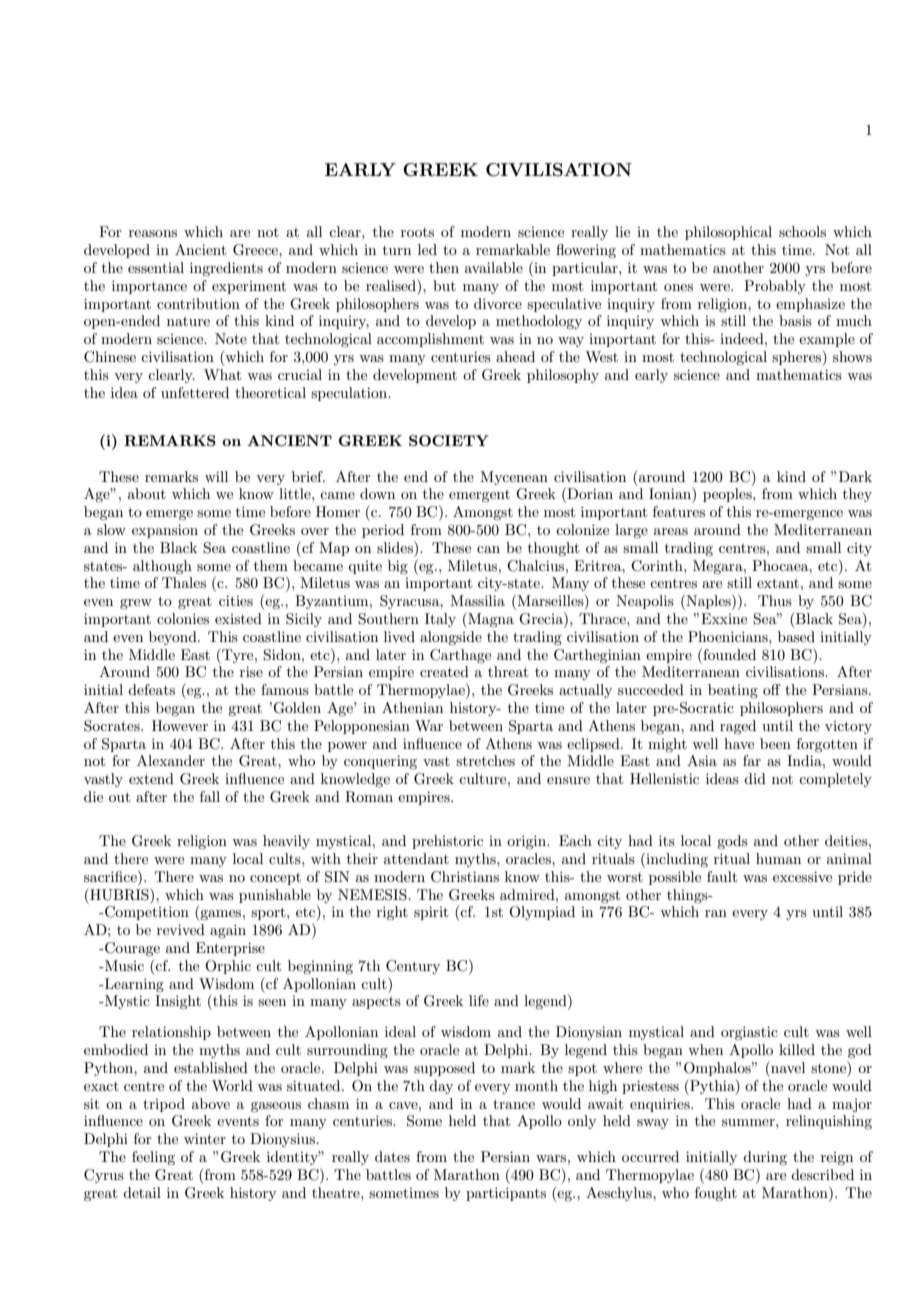 This screenshot has width=924, height=1308. What do you see at coordinates (153, 1158) in the screenshot?
I see `feeling` at bounding box center [153, 1158].
